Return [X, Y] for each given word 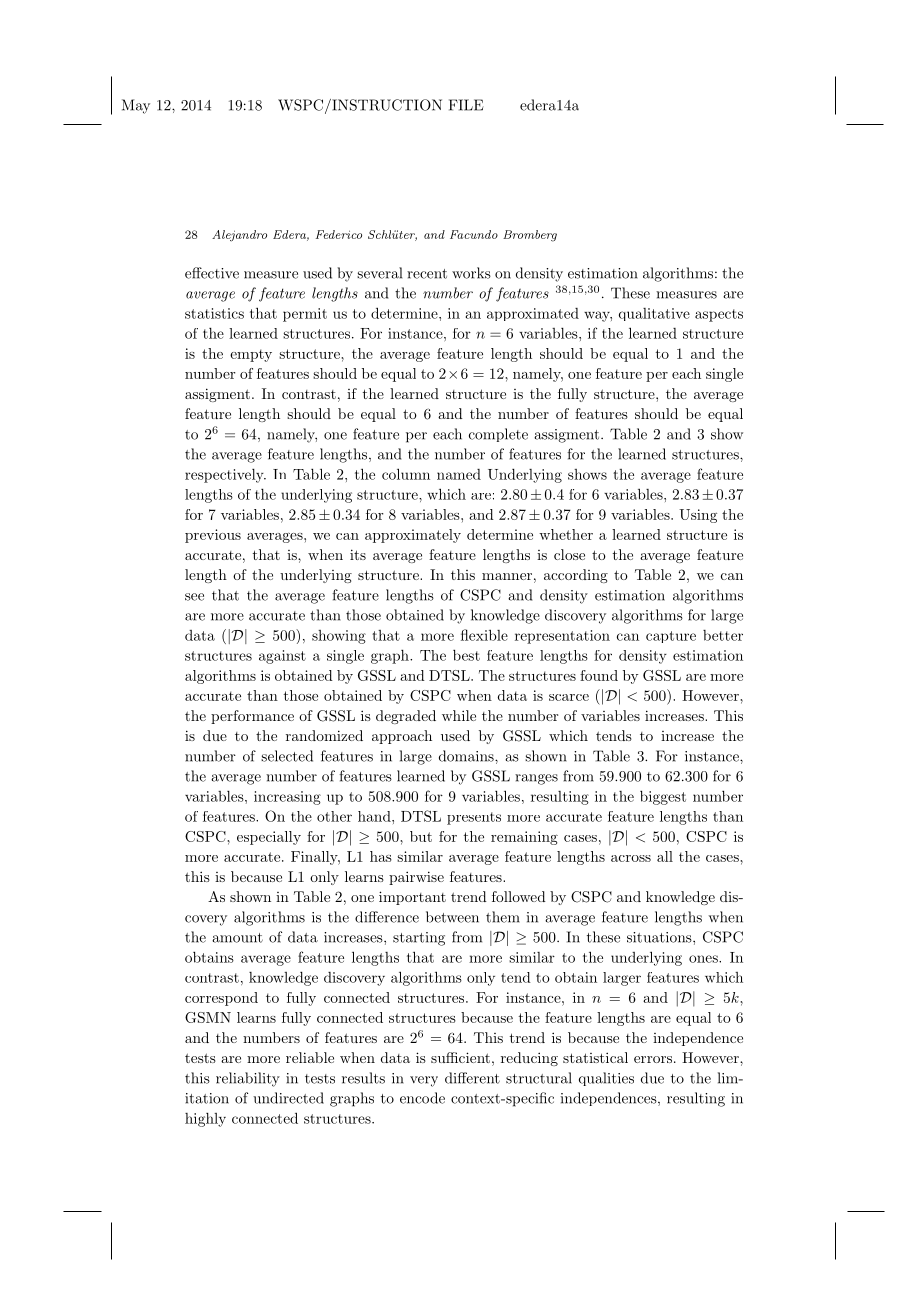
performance [252, 717]
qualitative [654, 314]
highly [205, 1120]
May [136, 106]
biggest [663, 797]
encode [422, 1098]
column [406, 474]
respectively [225, 476]
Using [698, 516]
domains [467, 756]
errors [653, 1059]
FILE [466, 105]
